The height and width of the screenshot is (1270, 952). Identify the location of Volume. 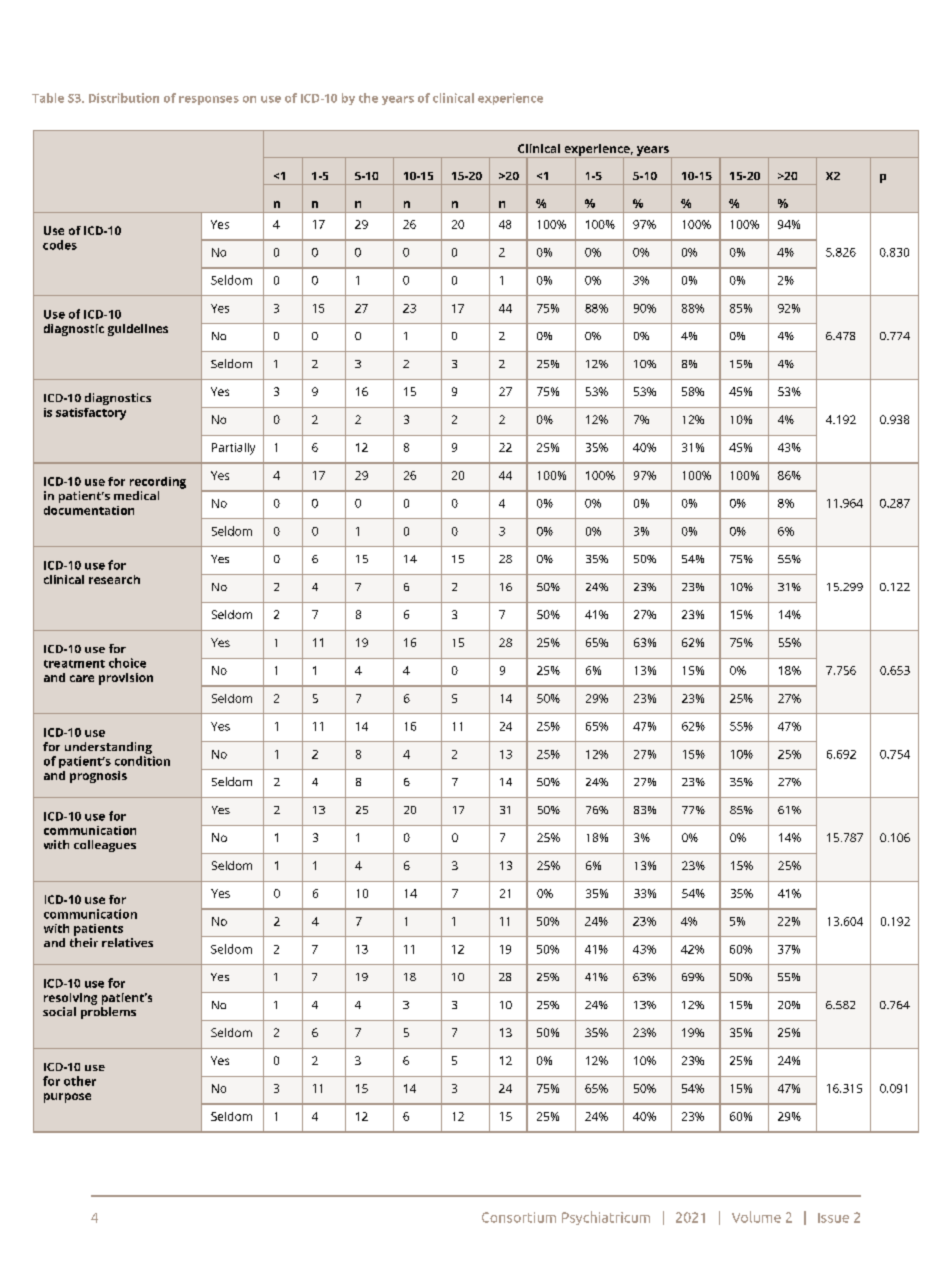
(756, 1217).
